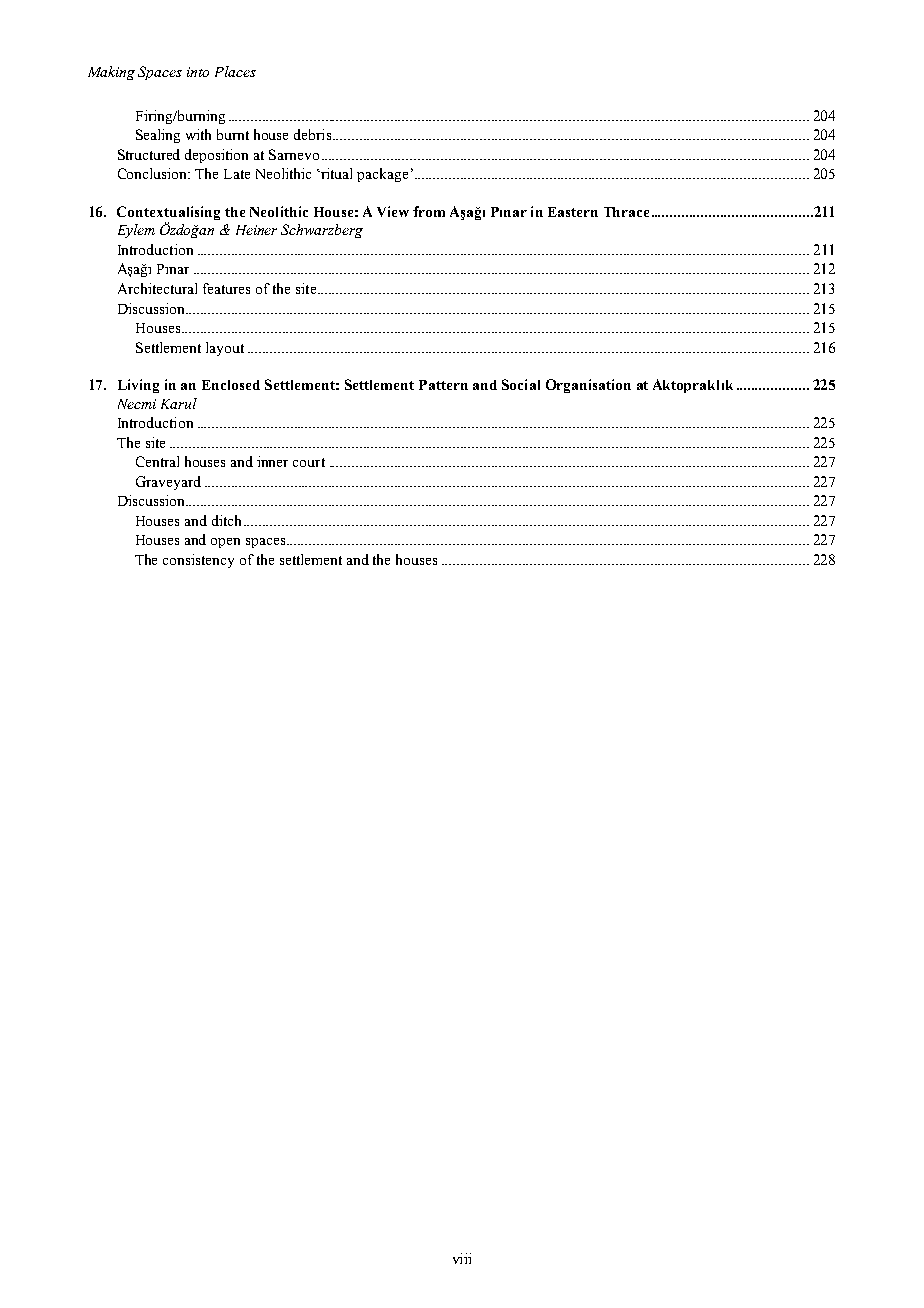 Image resolution: width=924 pixels, height=1308 pixels. Describe the element at coordinates (393, 211) in the page. I see `View` at that location.
